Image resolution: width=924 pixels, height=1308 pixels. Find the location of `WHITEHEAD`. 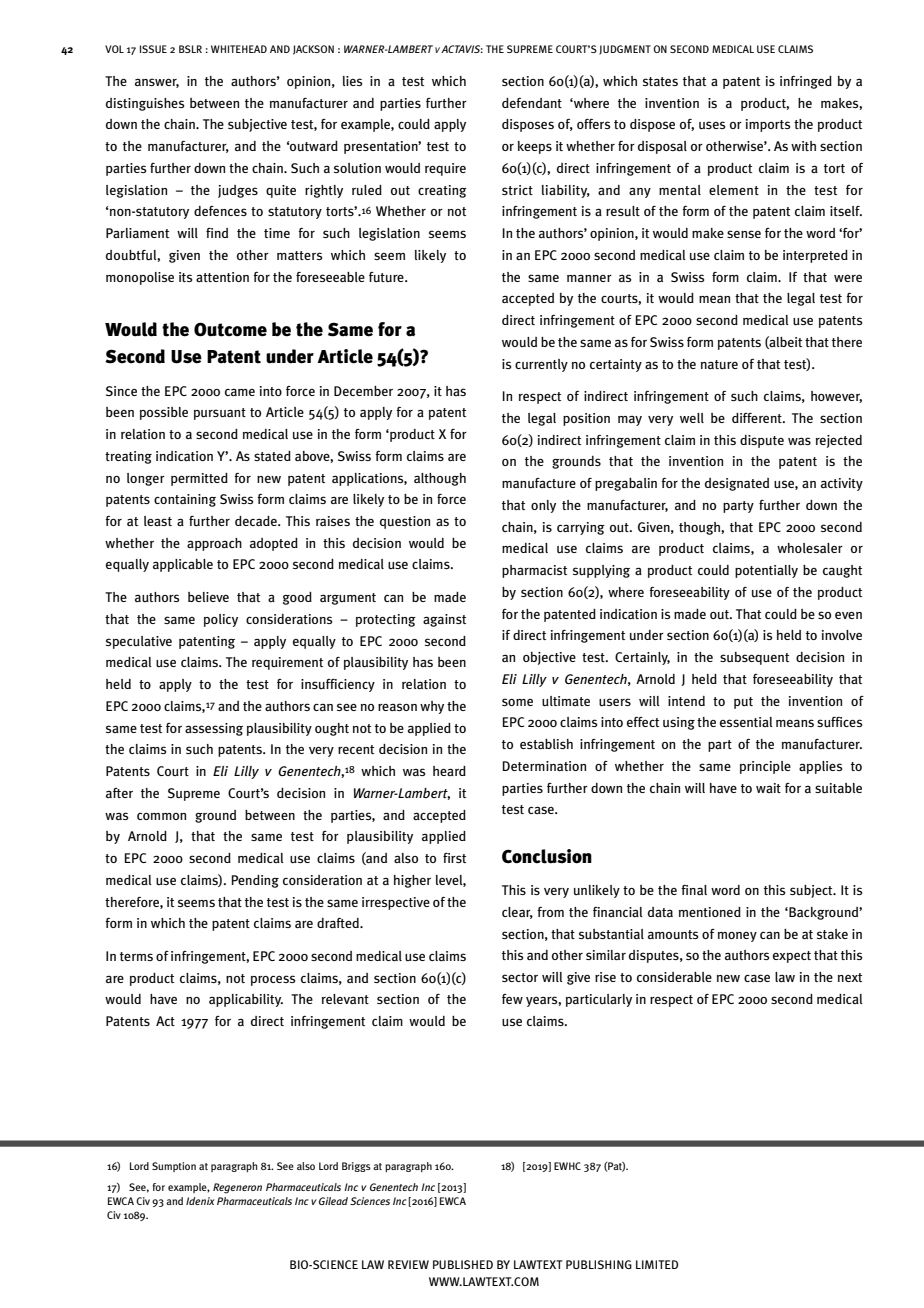

WHITEHEAD is located at coordinates (239, 49).
